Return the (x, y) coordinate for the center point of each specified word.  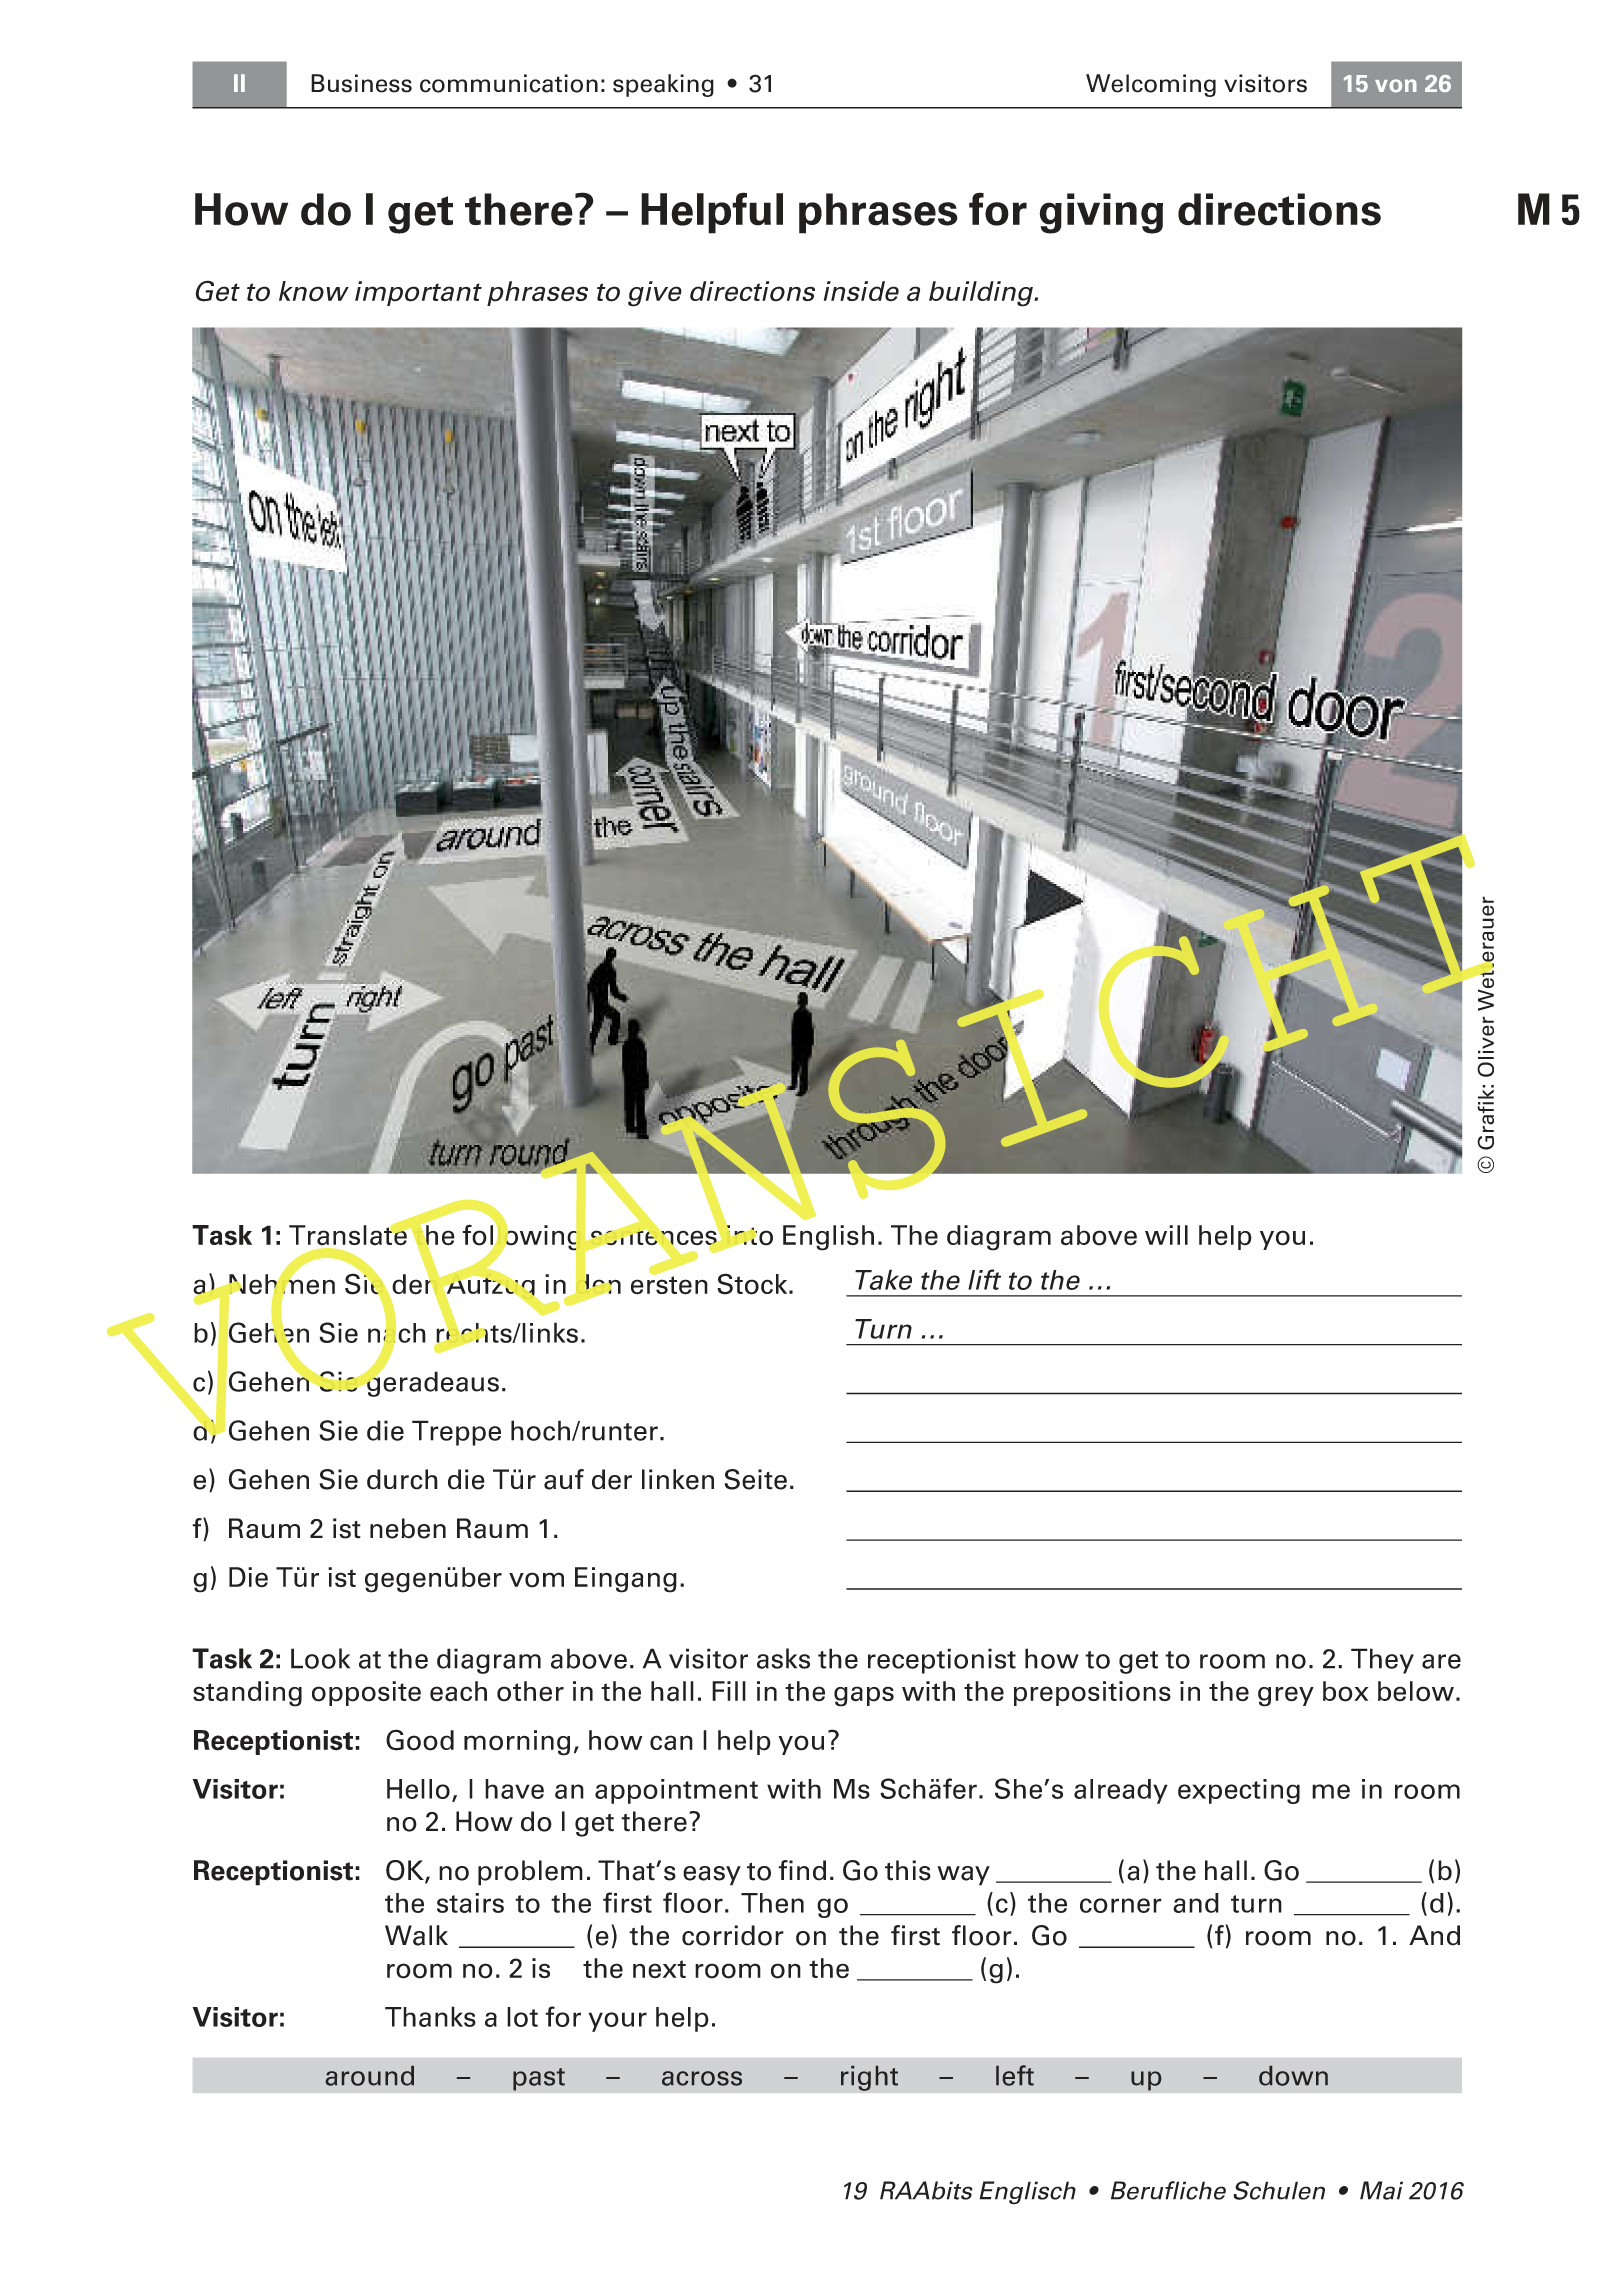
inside (861, 291)
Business (361, 83)
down (1293, 2076)
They (1382, 1661)
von (1396, 86)
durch (402, 1479)
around (370, 2076)
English (828, 1238)
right (869, 2078)
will (1166, 1235)
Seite (756, 1479)
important (418, 293)
